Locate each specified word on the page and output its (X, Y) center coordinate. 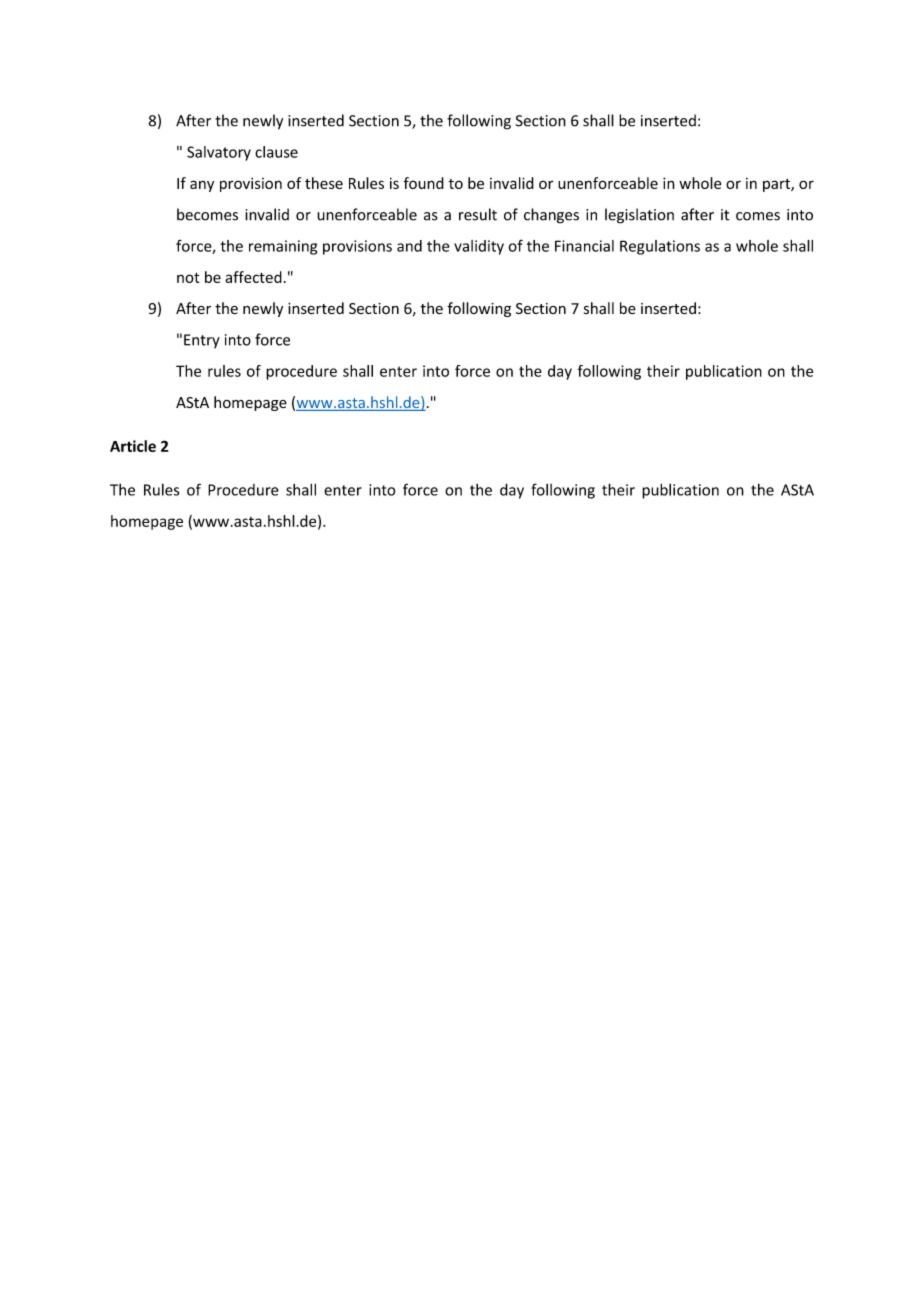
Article (133, 446)
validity (479, 247)
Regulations (660, 247)
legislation (639, 216)
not (188, 277)
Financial (584, 246)
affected (253, 277)
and (409, 246)
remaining (283, 247)
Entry (202, 341)
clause (276, 152)
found (423, 183)
